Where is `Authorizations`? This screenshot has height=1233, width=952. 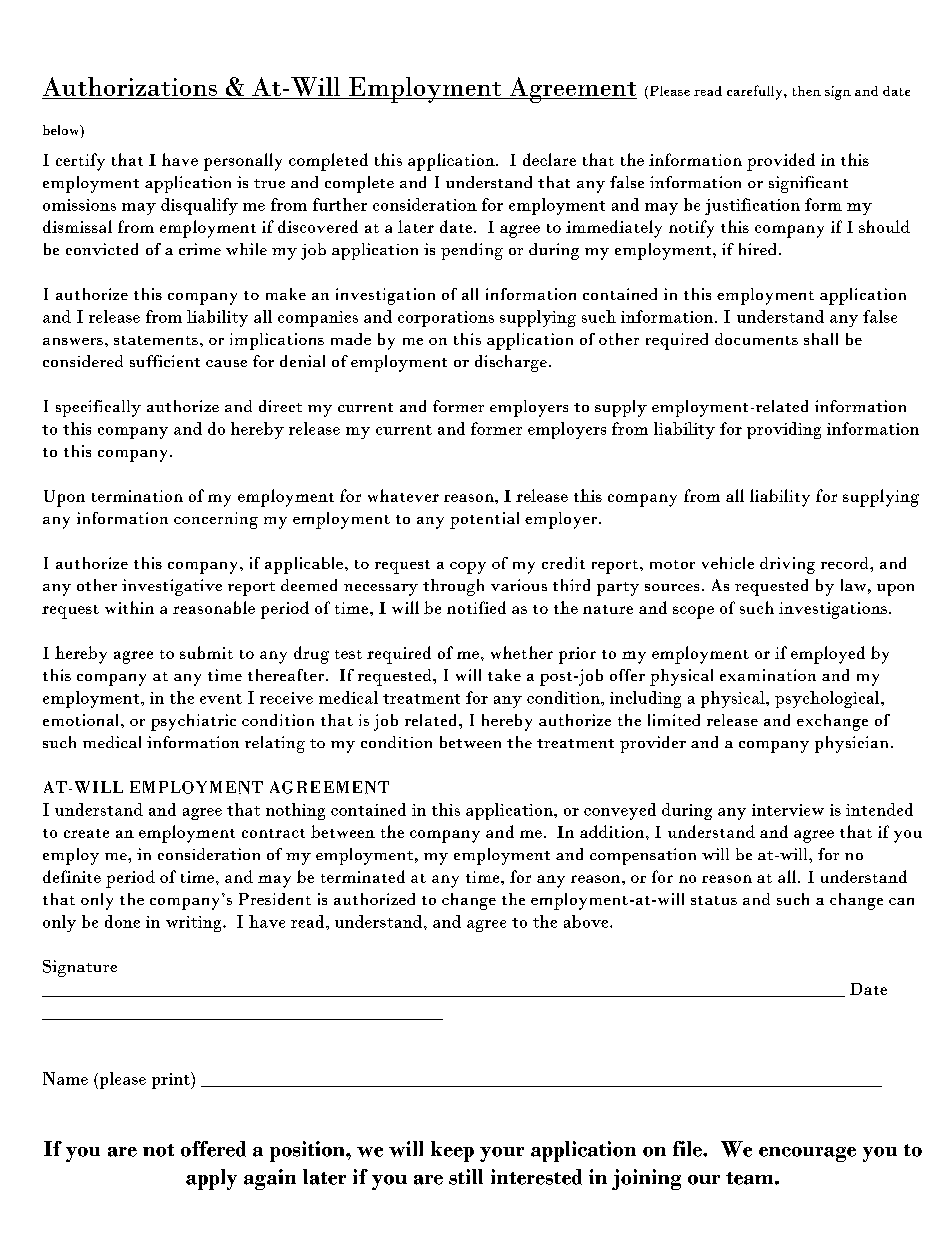 Authorizations is located at coordinates (130, 88).
